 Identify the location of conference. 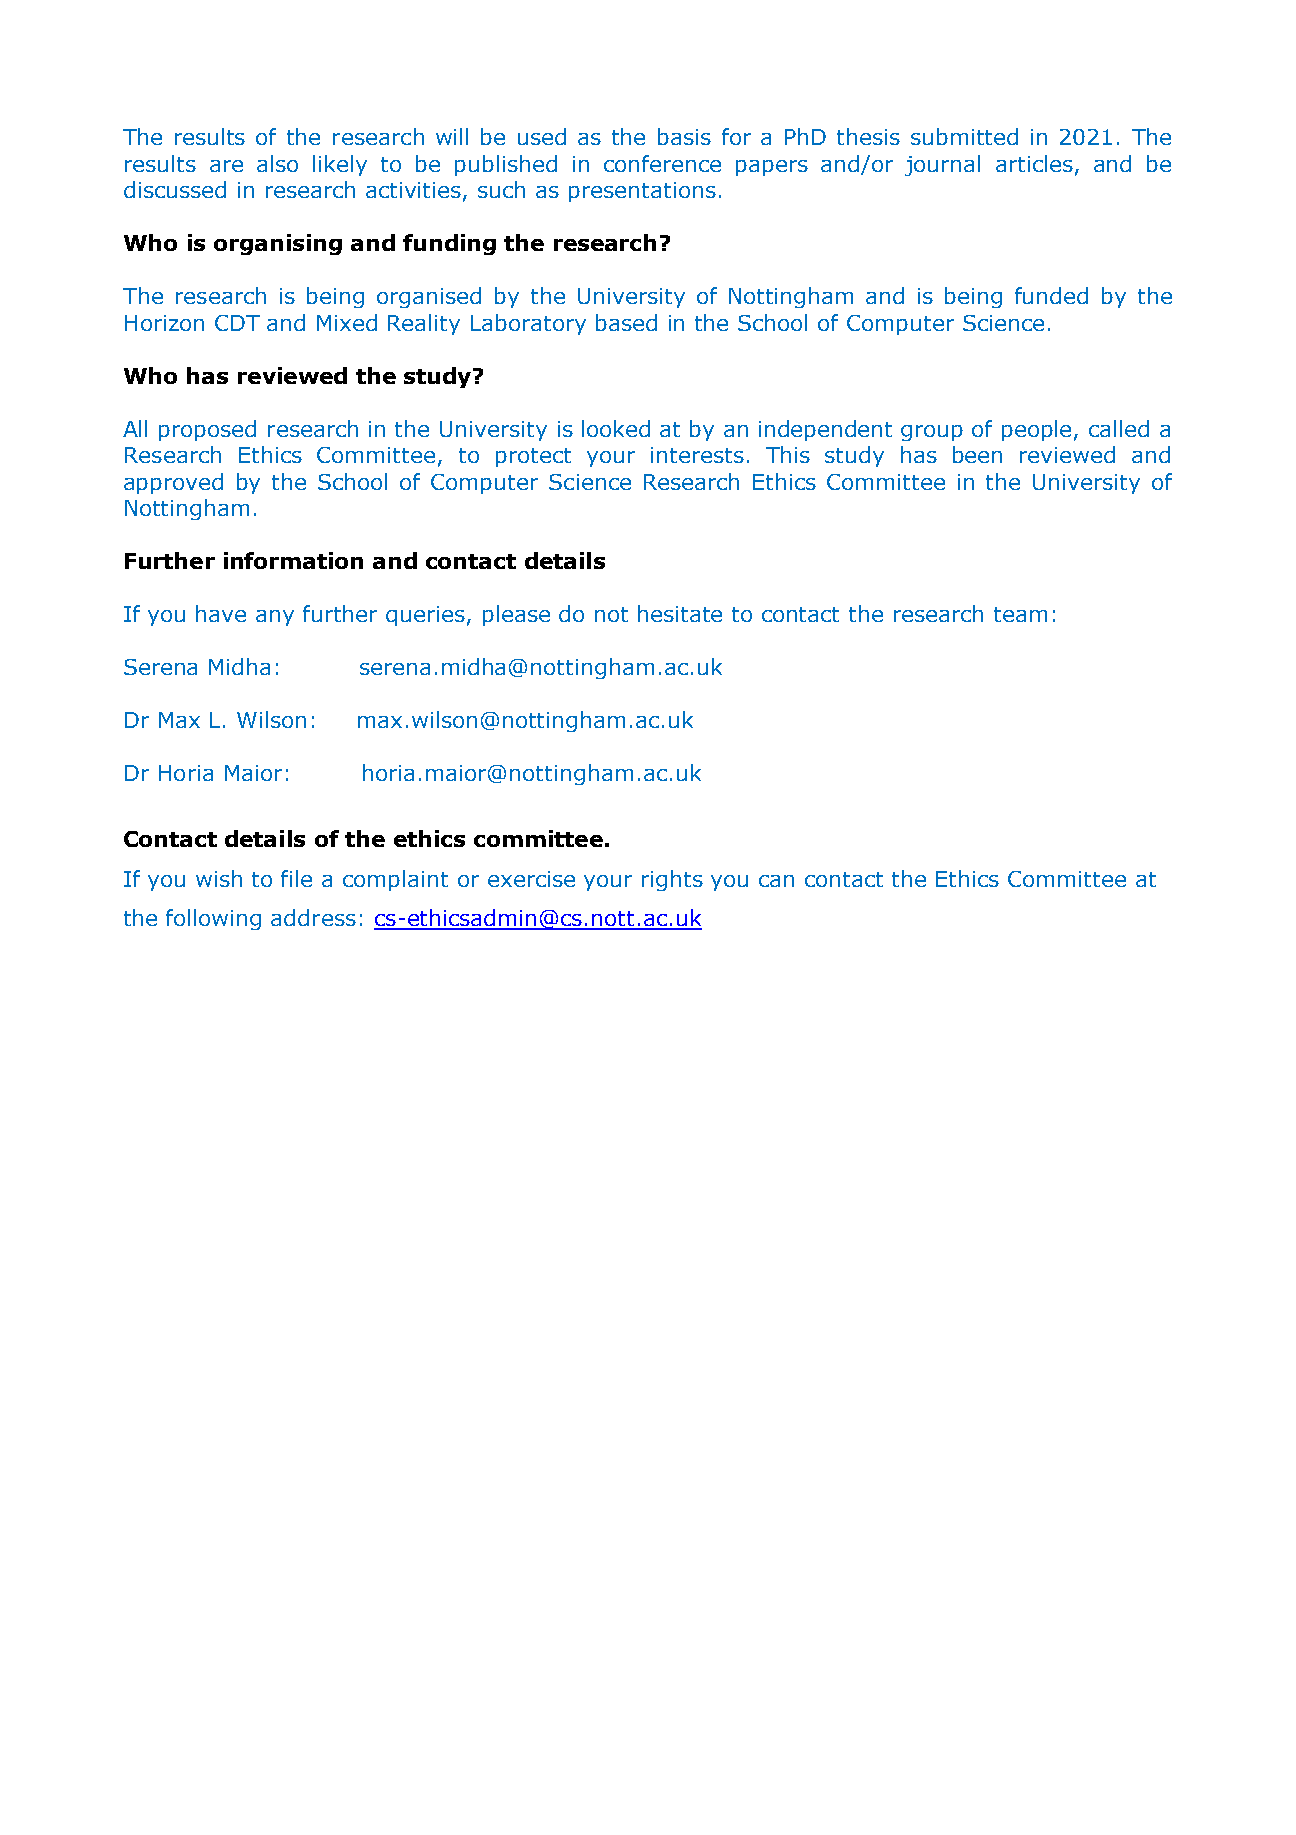
(662, 163).
